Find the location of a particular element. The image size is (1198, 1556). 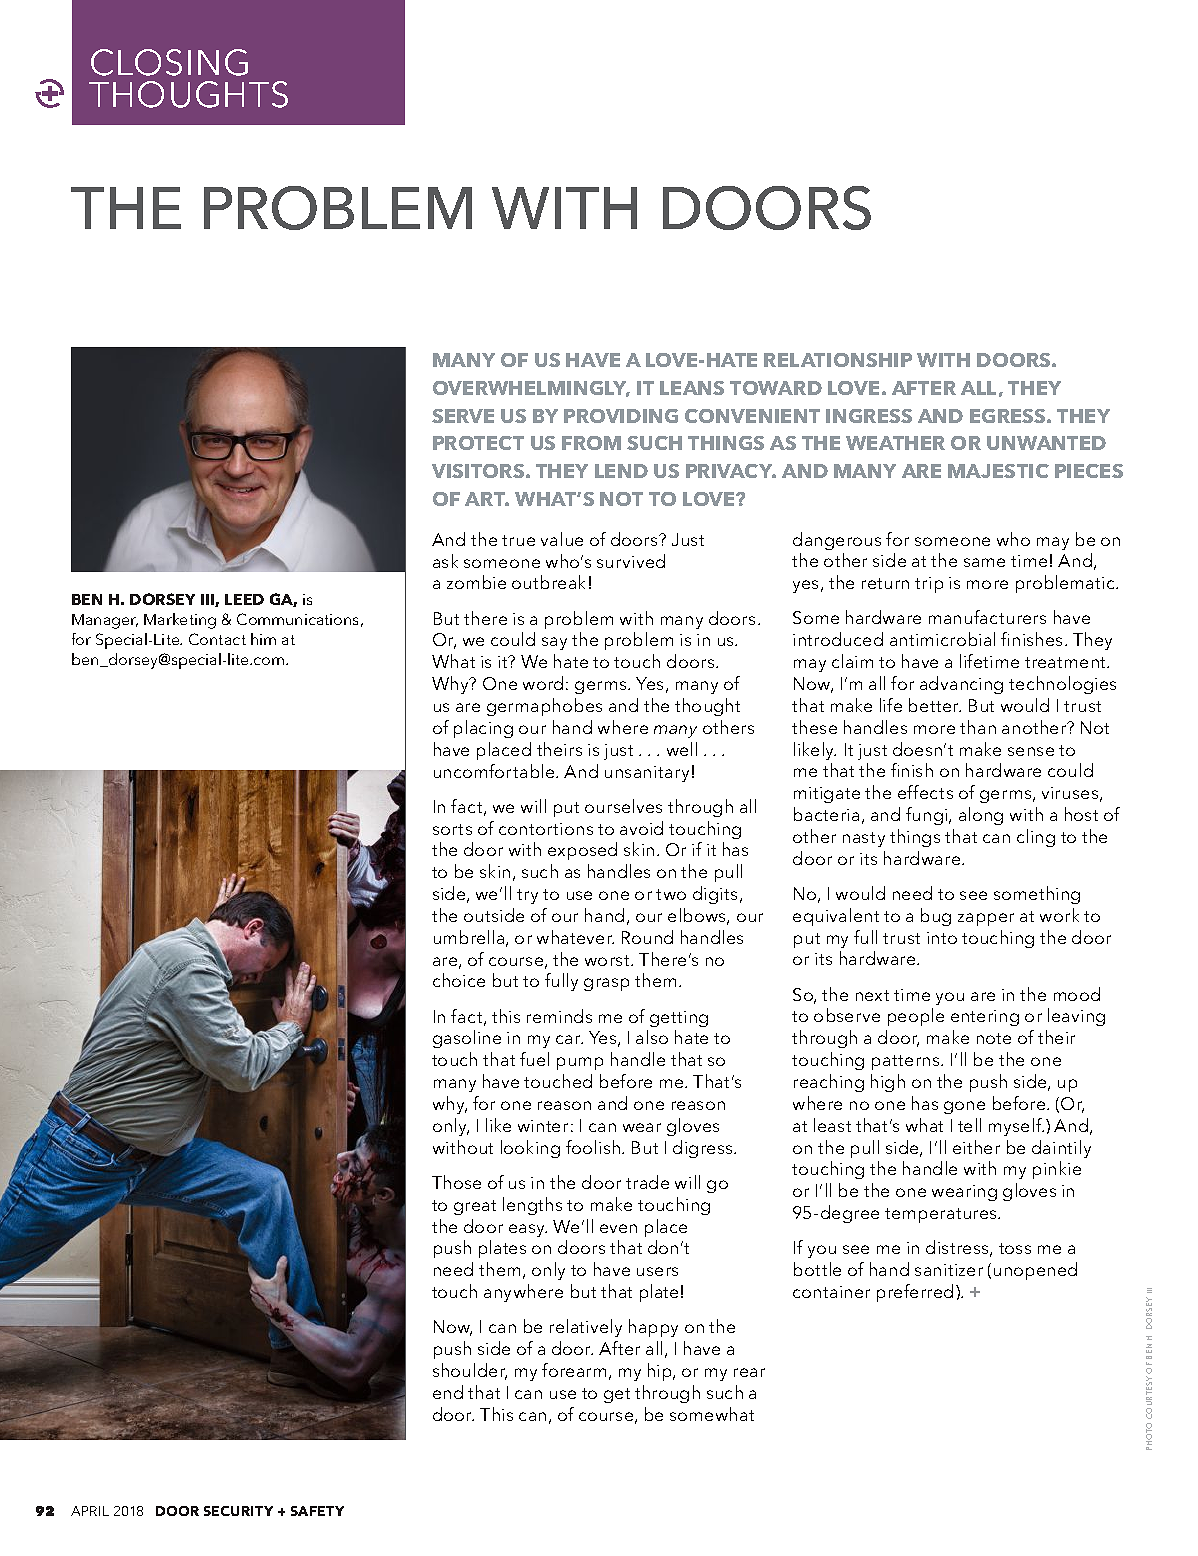

CLOSING is located at coordinates (169, 62).
